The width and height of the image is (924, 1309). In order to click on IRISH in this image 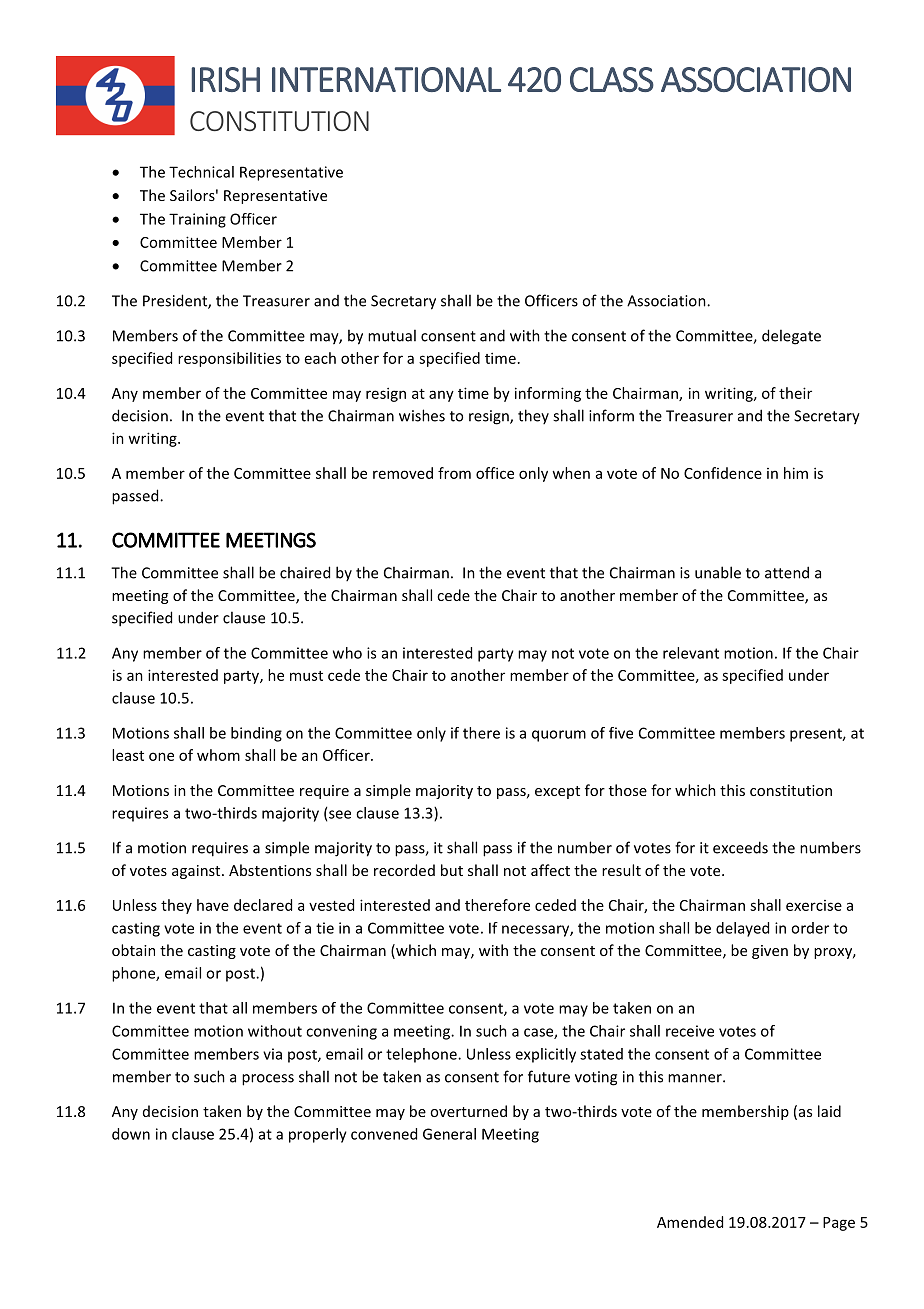, I will do `click(226, 79)`.
